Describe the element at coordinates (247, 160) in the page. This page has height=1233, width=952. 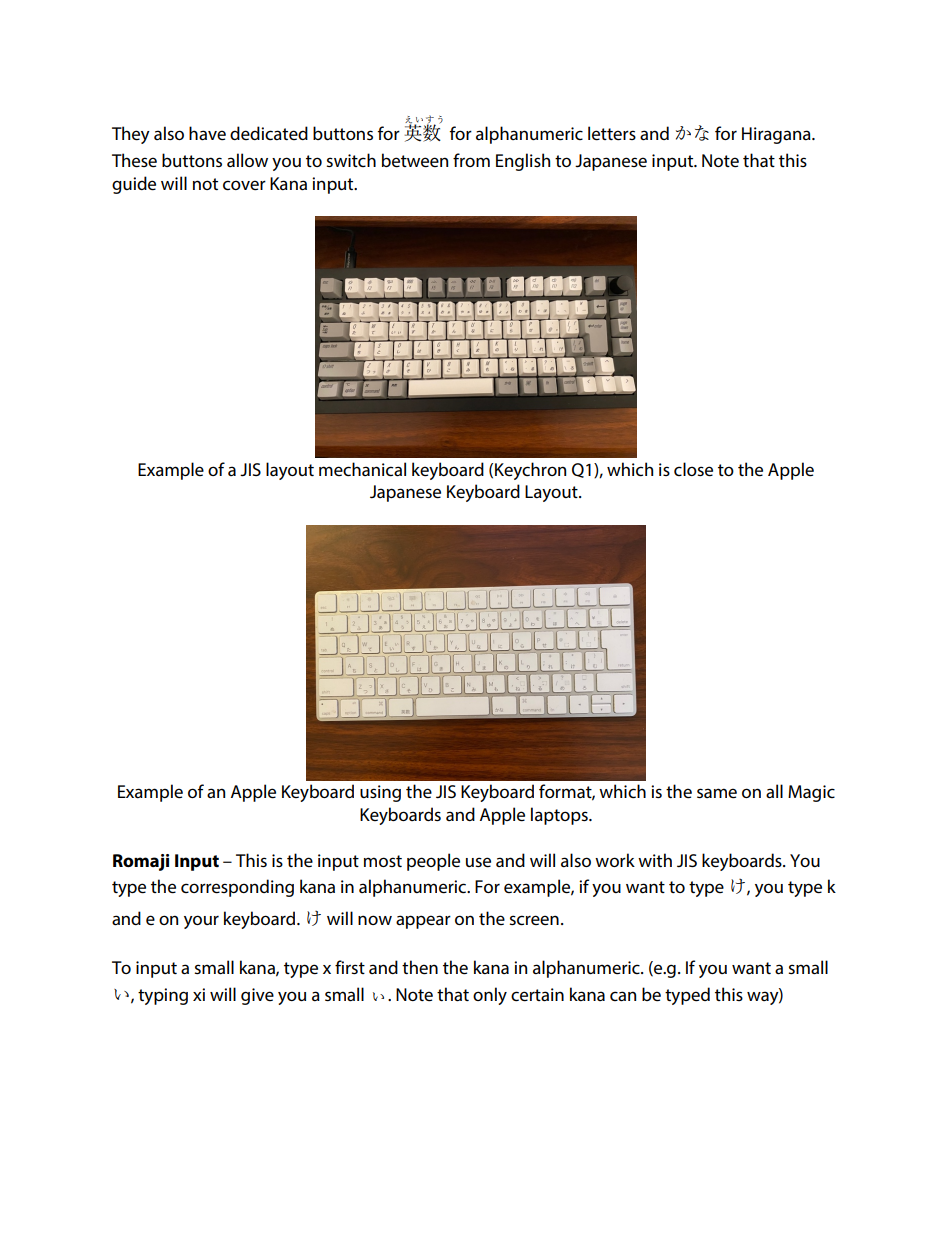
I see `allow` at that location.
